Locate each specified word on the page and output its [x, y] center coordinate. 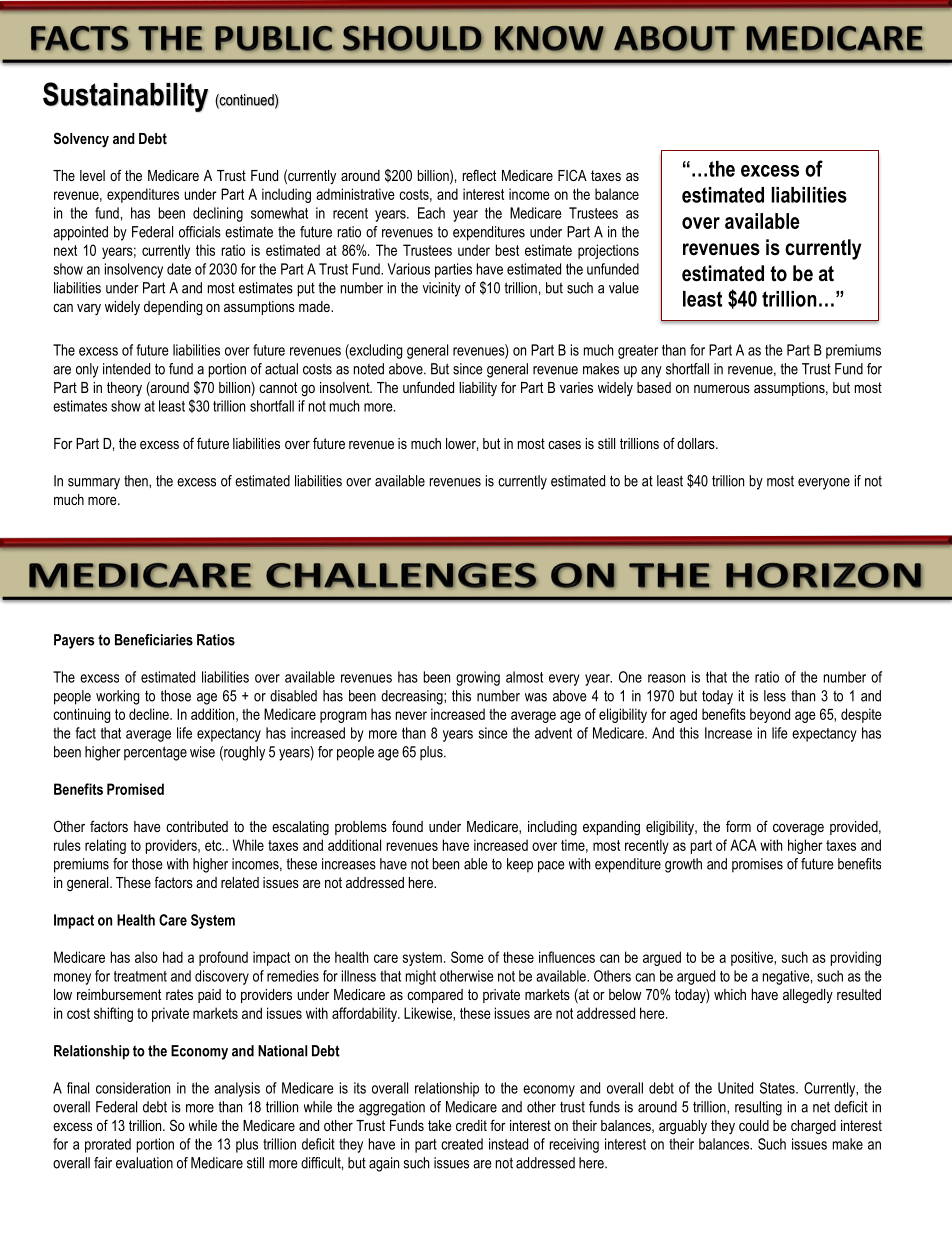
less [775, 696]
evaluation [144, 1163]
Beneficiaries [154, 640]
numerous [722, 389]
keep [520, 865]
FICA [572, 175]
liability [478, 389]
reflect [479, 175]
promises [757, 865]
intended [126, 369]
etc [214, 845]
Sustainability [125, 97]
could [754, 1125]
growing [478, 678]
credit [471, 1125]
